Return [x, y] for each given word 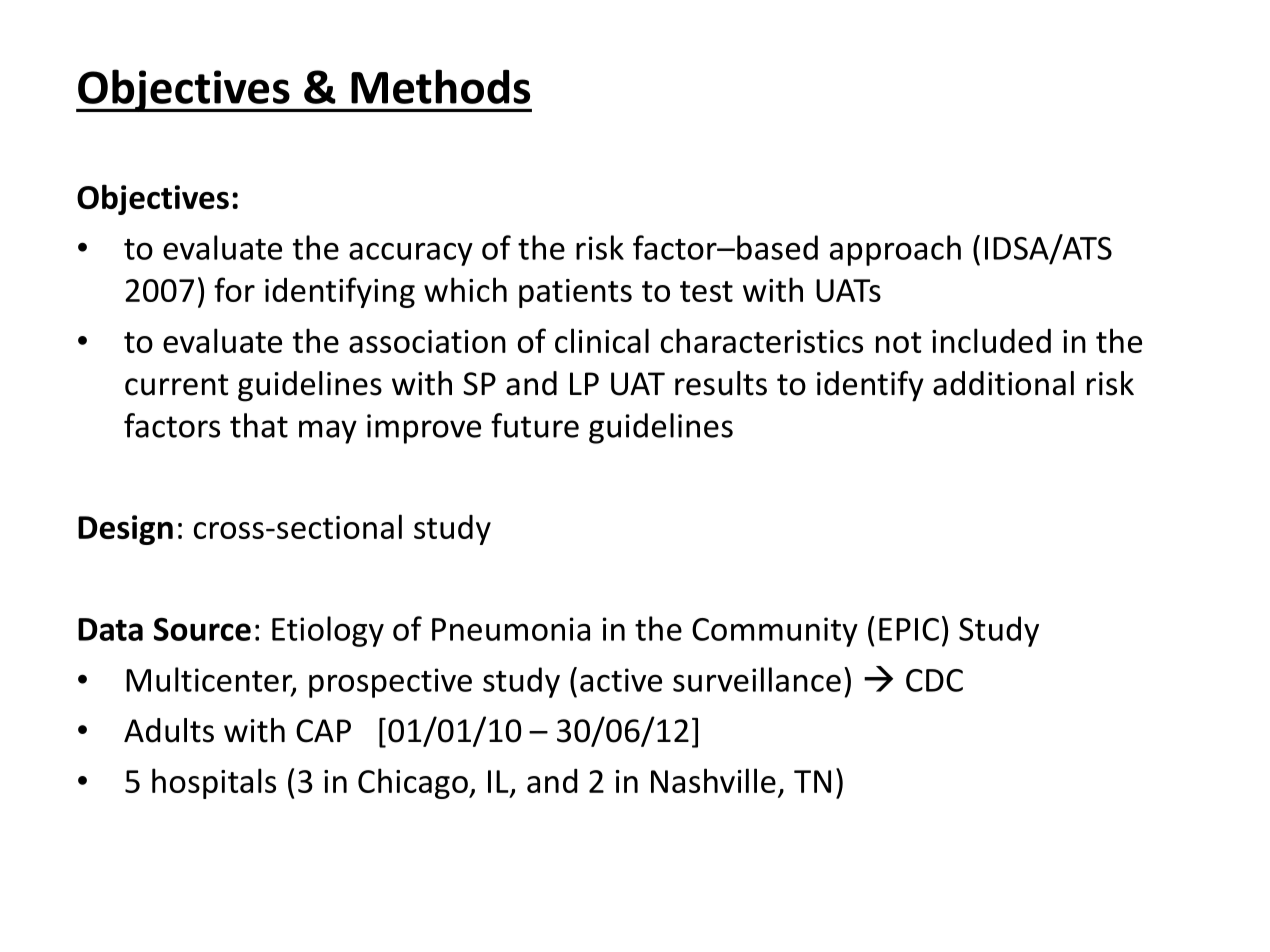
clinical [602, 340]
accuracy [411, 254]
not [899, 342]
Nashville [713, 780]
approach [895, 250]
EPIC [909, 629]
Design [125, 530]
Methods [440, 86]
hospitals [214, 783]
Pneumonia [511, 629]
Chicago [414, 783]
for [234, 289]
